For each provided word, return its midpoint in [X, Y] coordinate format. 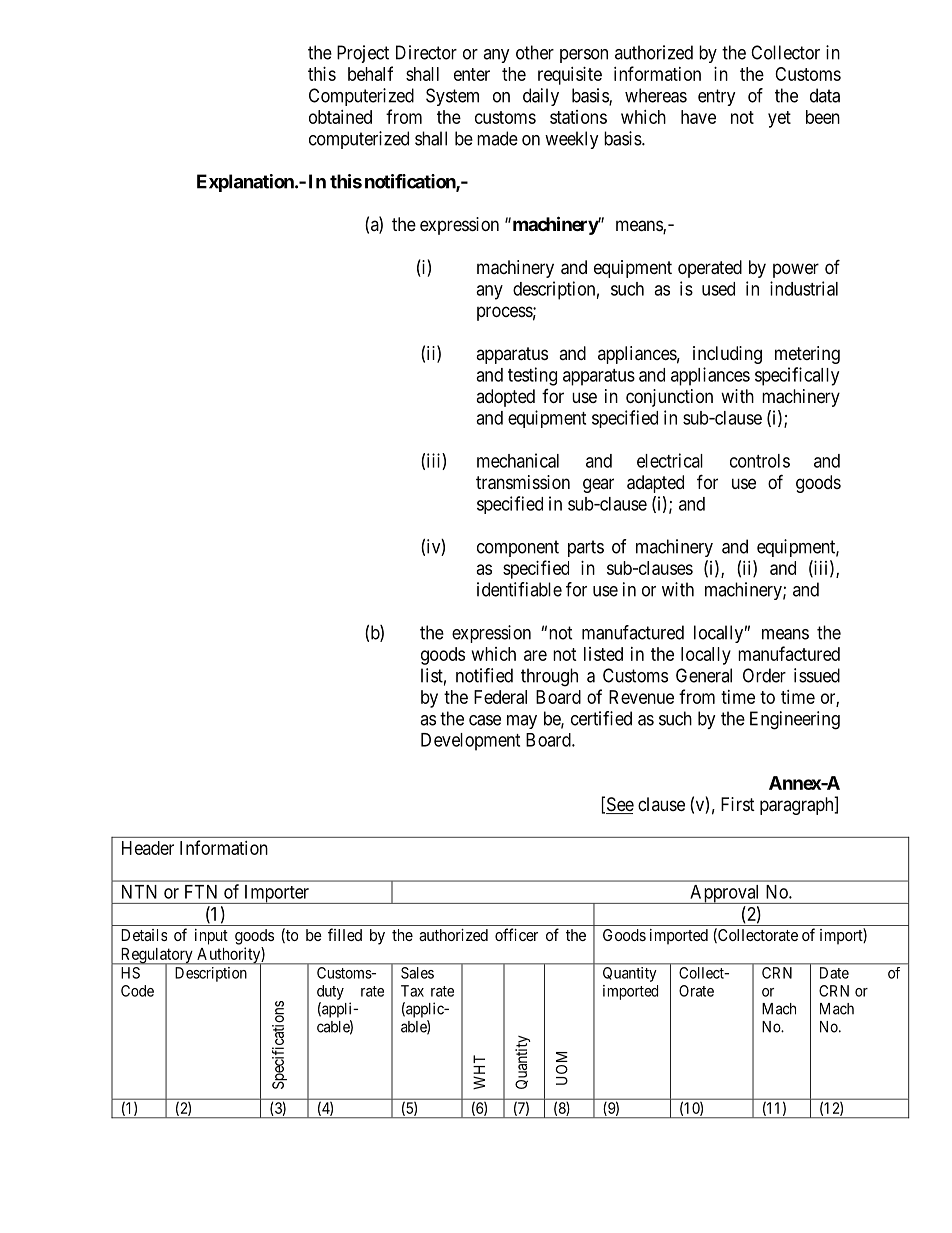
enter [472, 74]
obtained [340, 117]
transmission [523, 482]
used [718, 289]
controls [760, 461]
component [518, 548]
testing [532, 376]
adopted [505, 398]
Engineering [795, 720]
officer [516, 934]
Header [148, 848]
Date [834, 973]
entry [717, 97]
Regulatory [156, 957]
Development [470, 742]
